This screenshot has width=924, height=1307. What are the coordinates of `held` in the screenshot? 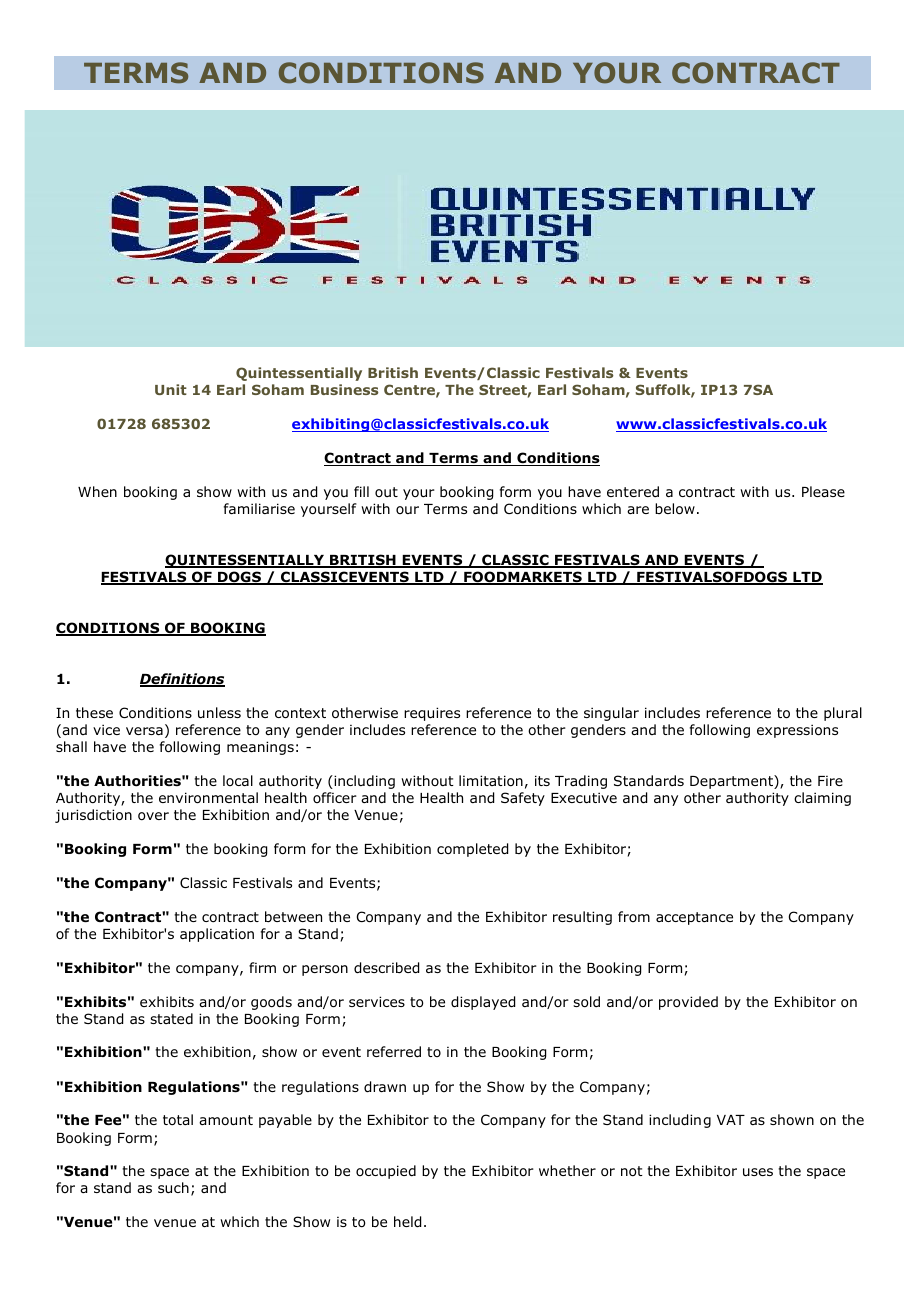 It's located at (407, 1222).
